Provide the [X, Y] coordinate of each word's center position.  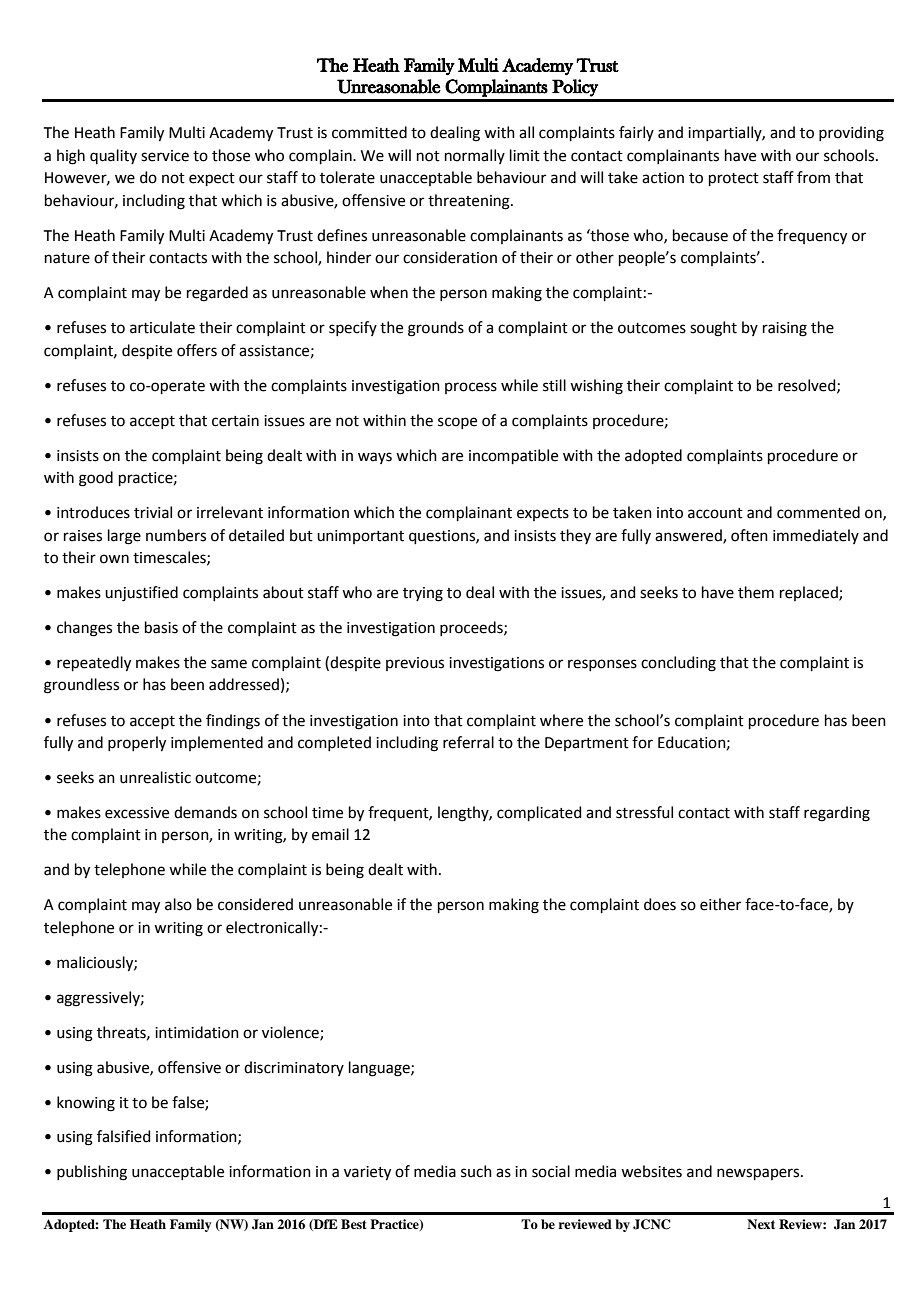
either [720, 904]
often [749, 535]
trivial [153, 512]
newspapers [759, 1174]
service [165, 156]
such [476, 1171]
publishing [92, 1173]
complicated [539, 813]
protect [734, 179]
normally [475, 156]
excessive [137, 813]
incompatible [513, 456]
